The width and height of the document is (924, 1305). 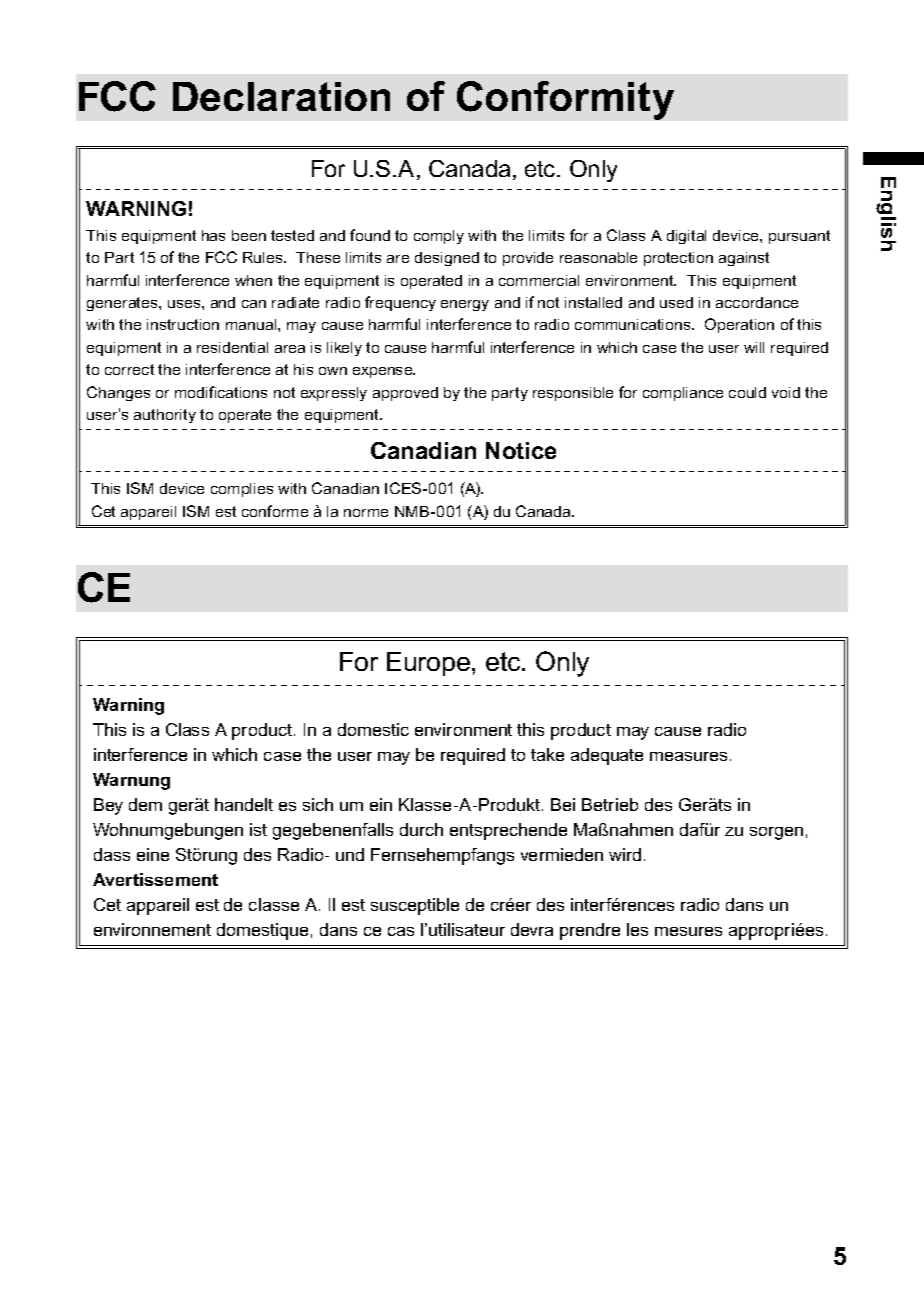 What do you see at coordinates (465, 305) in the document?
I see `energy` at bounding box center [465, 305].
